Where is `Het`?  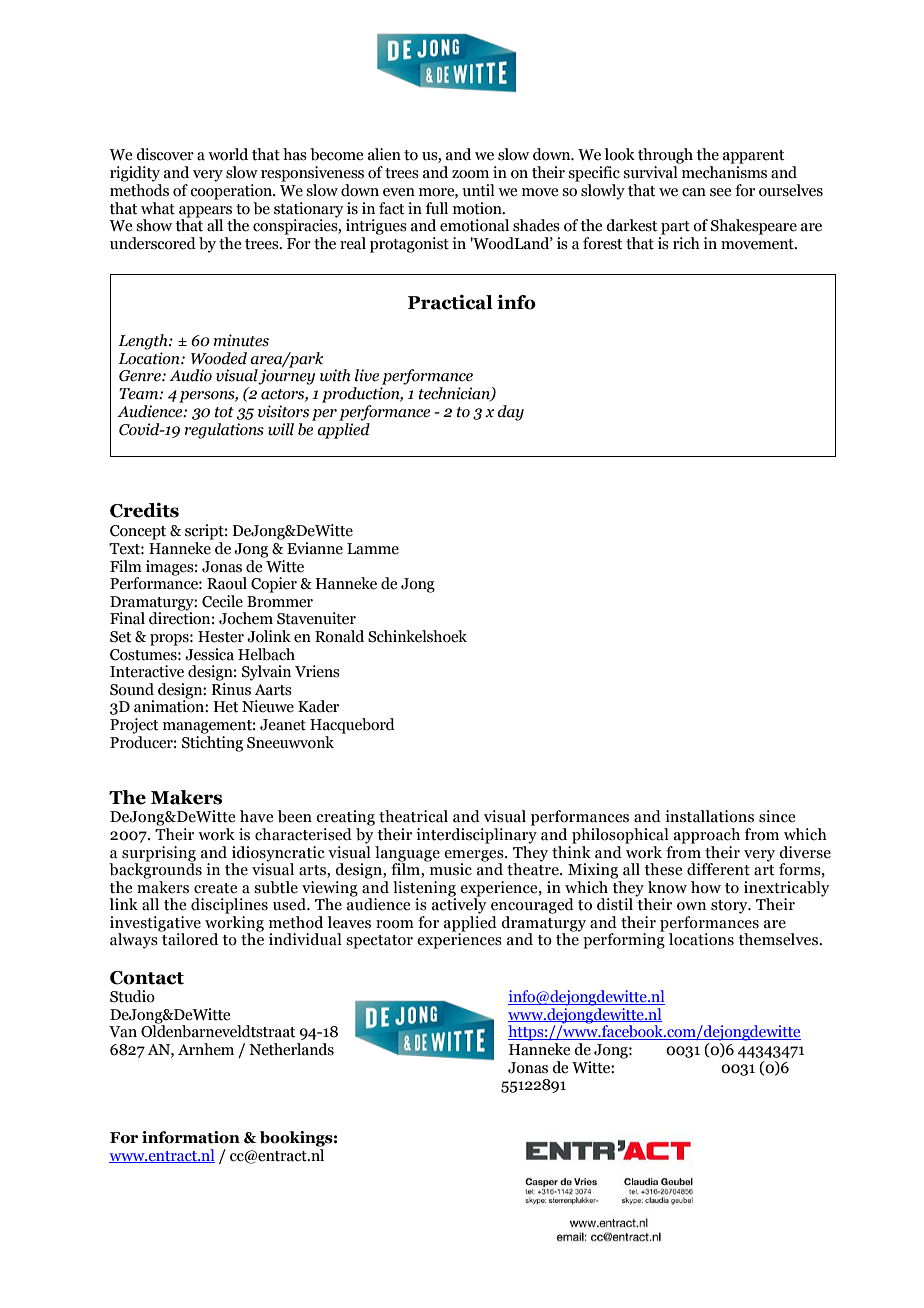 Het is located at coordinates (226, 707).
